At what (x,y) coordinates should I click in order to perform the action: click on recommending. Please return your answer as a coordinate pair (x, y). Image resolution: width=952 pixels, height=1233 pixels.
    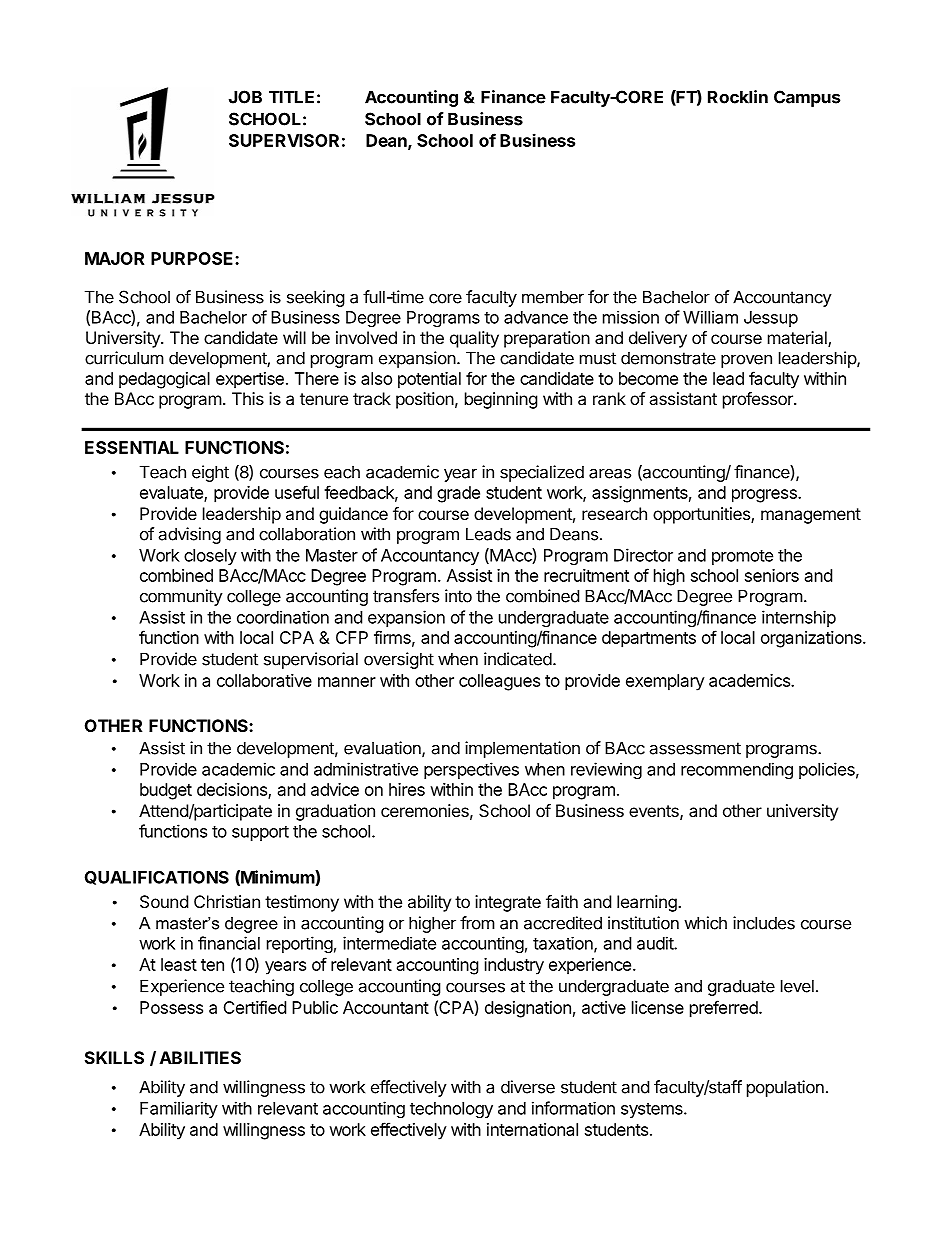
    Looking at the image, I should click on (737, 770).
